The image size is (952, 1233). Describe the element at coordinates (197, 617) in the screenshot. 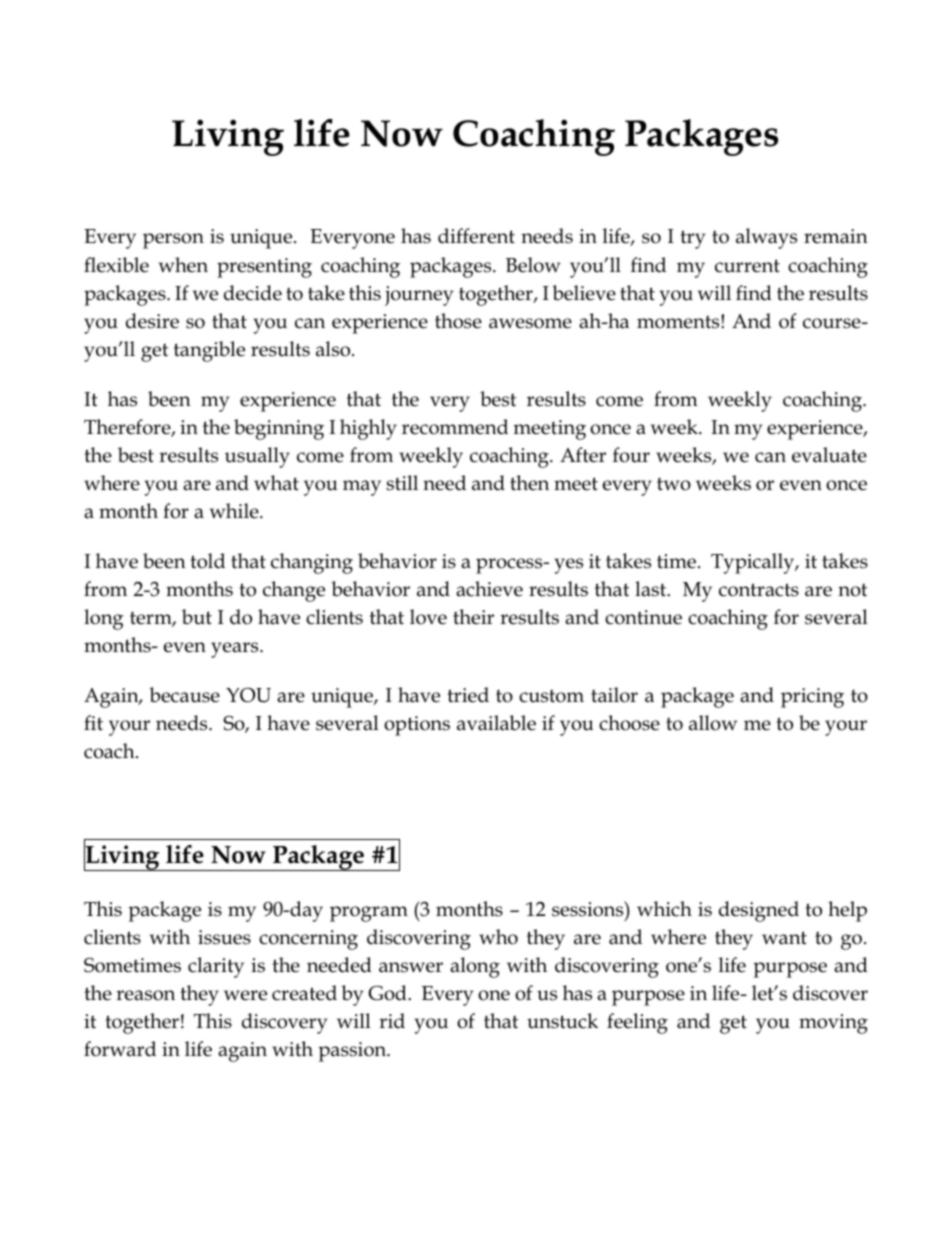

I see `but` at that location.
